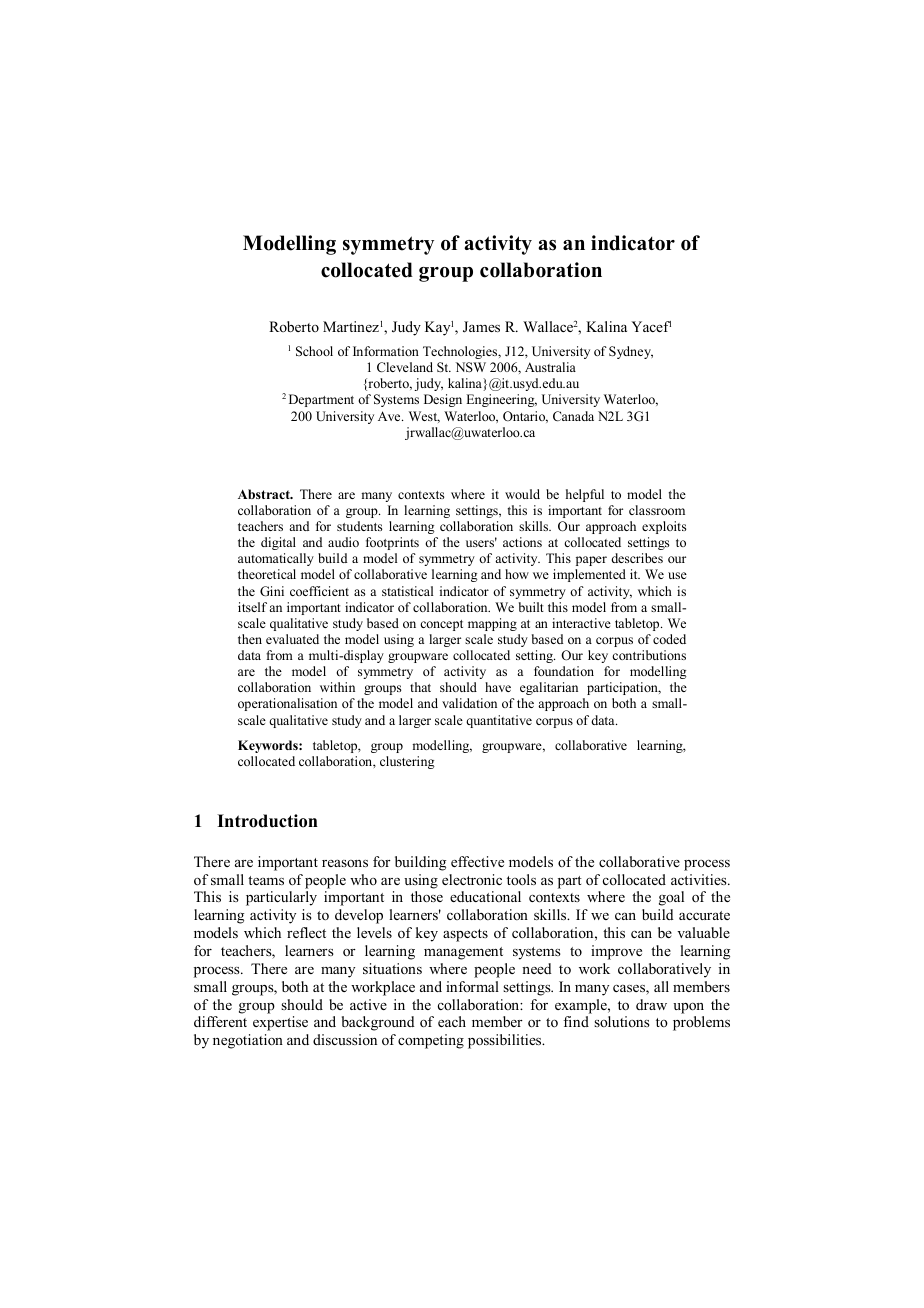 This screenshot has height=1308, width=924. I want to click on Australia, so click(550, 367).
